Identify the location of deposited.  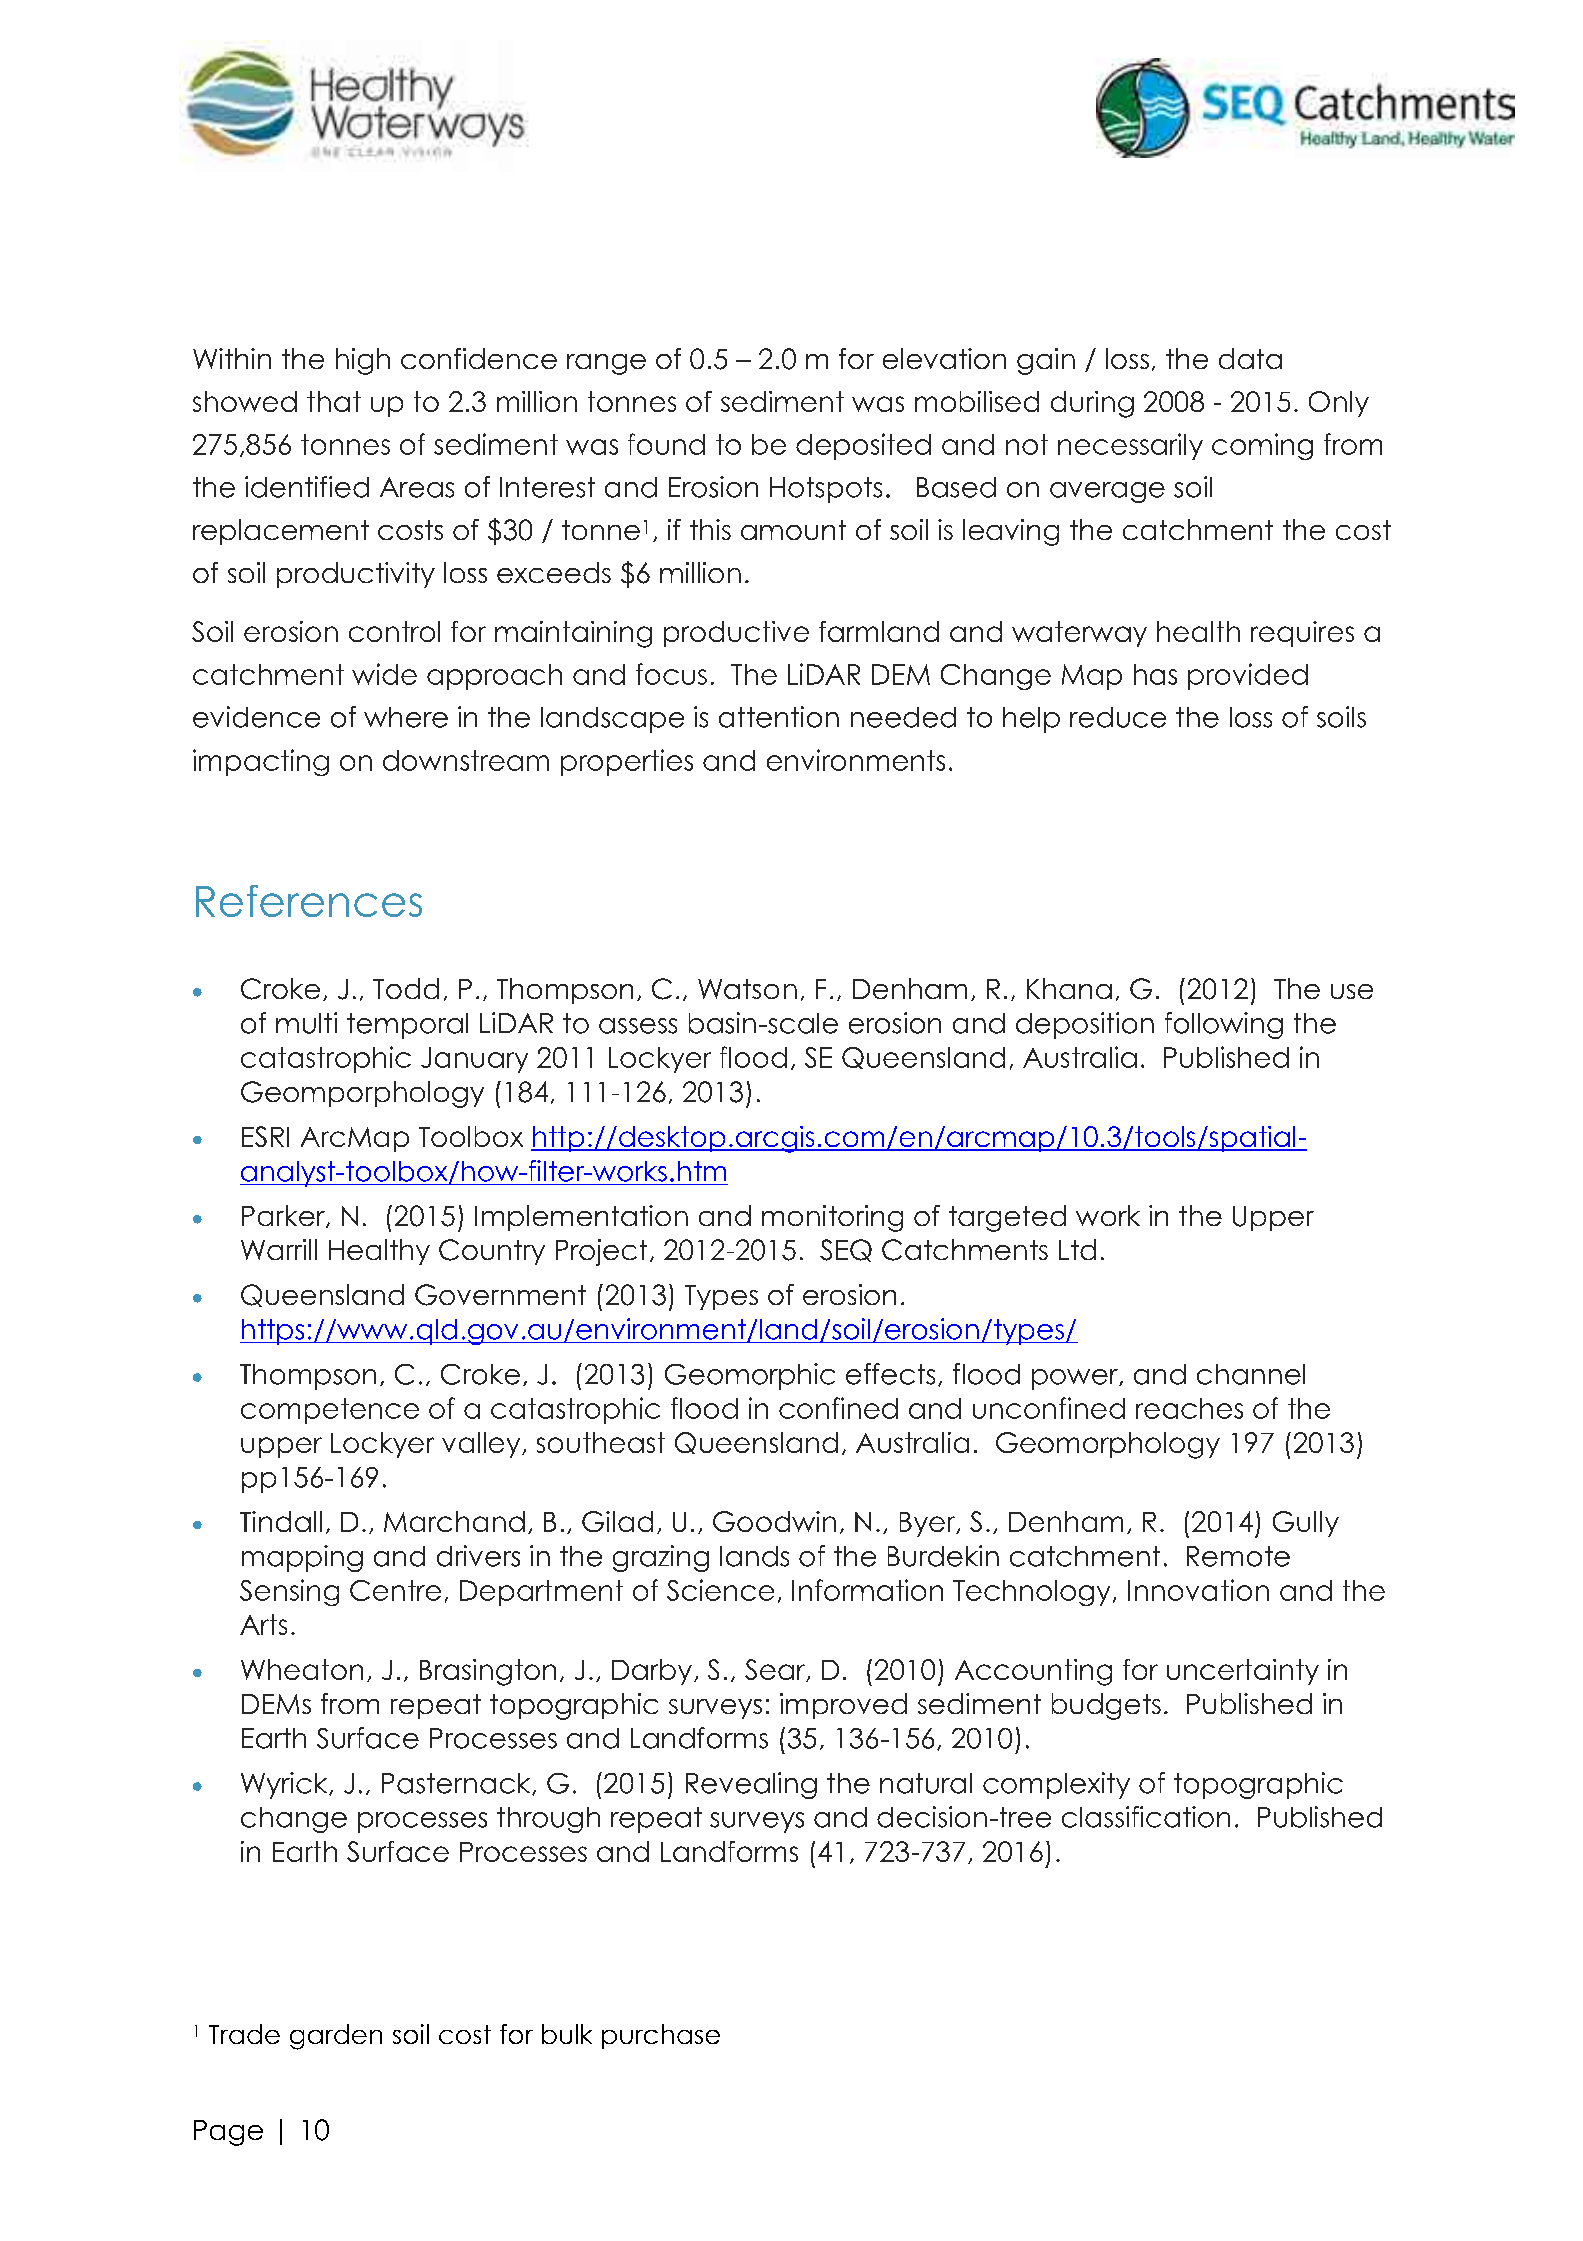
(863, 446).
